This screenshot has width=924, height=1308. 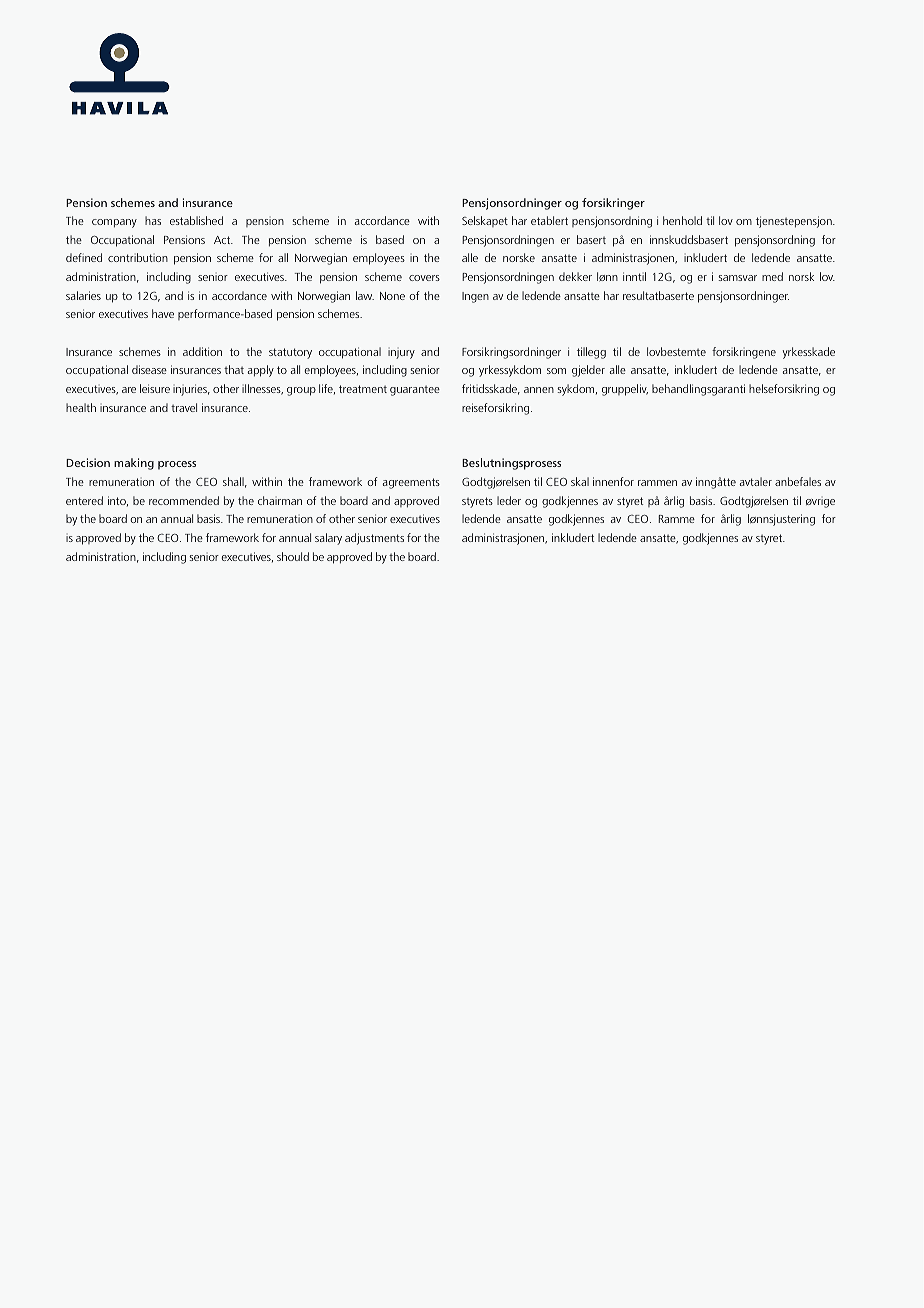 I want to click on med, so click(x=772, y=276).
